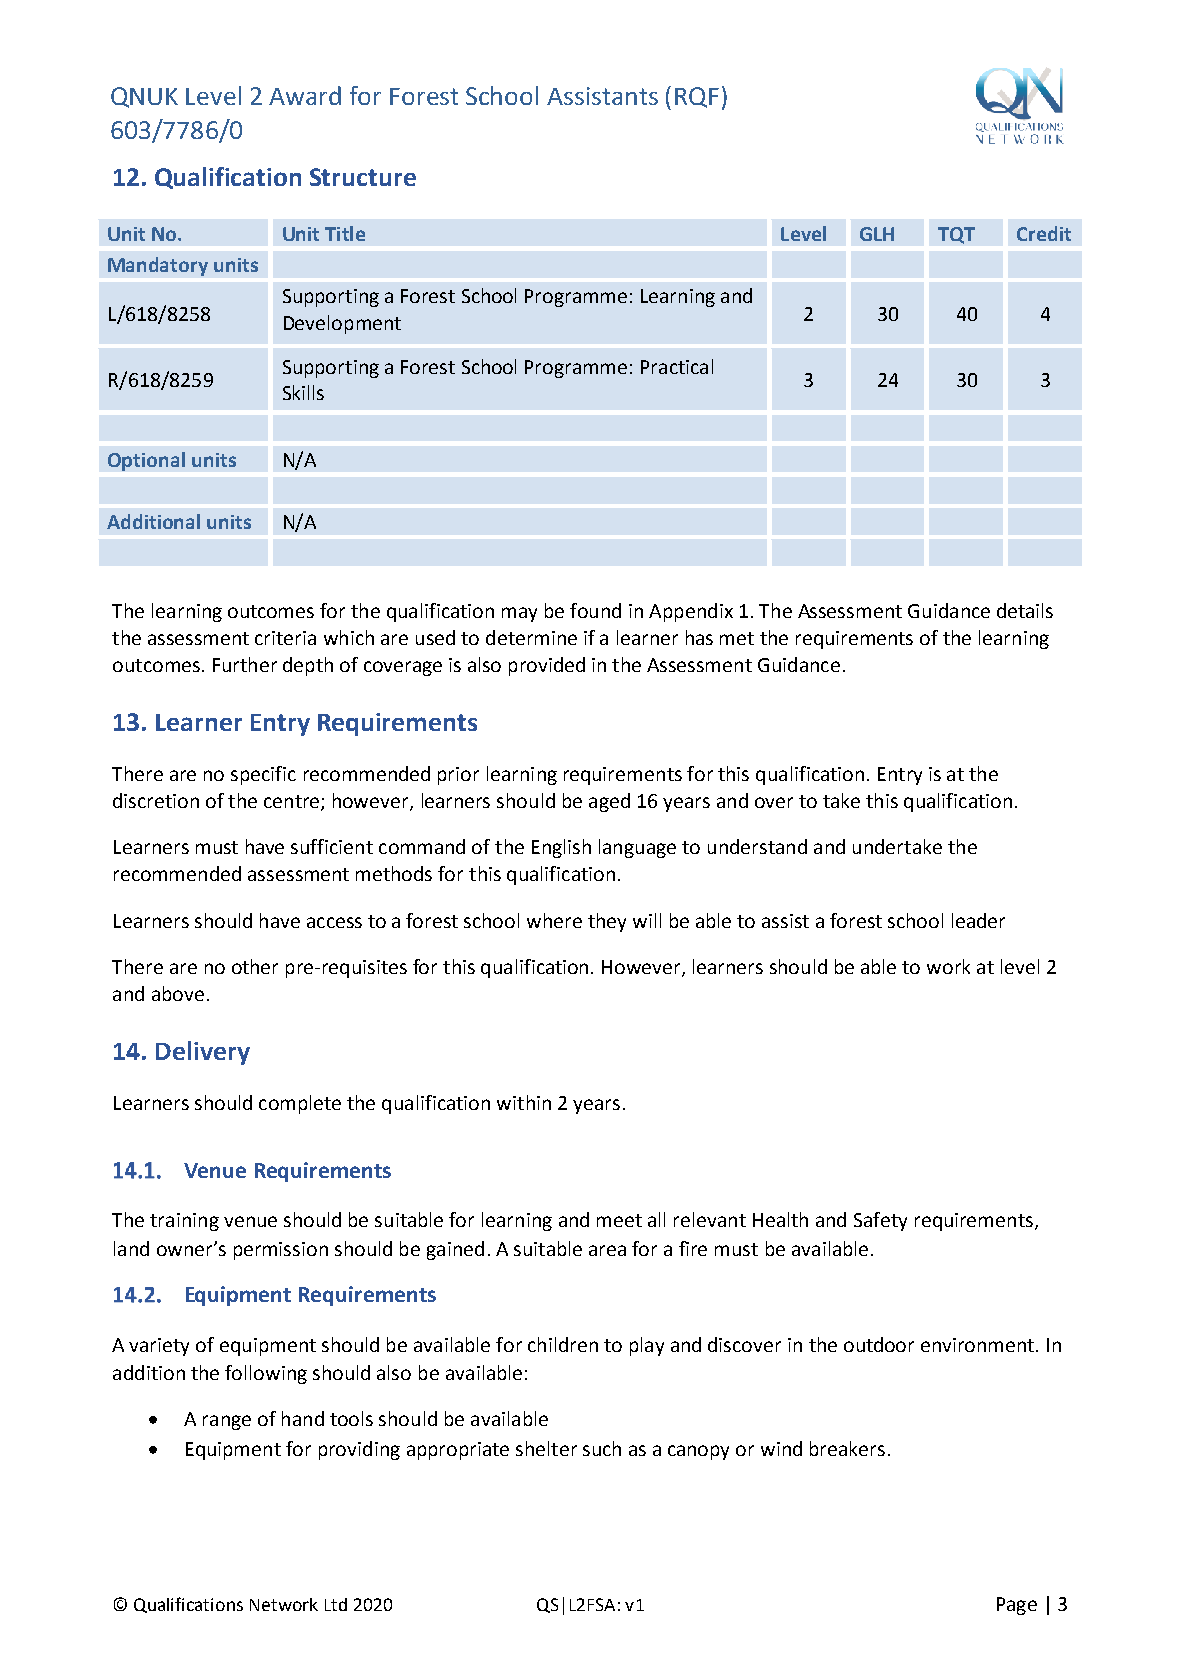 The image size is (1181, 1671). I want to click on Ltd, so click(336, 1604).
